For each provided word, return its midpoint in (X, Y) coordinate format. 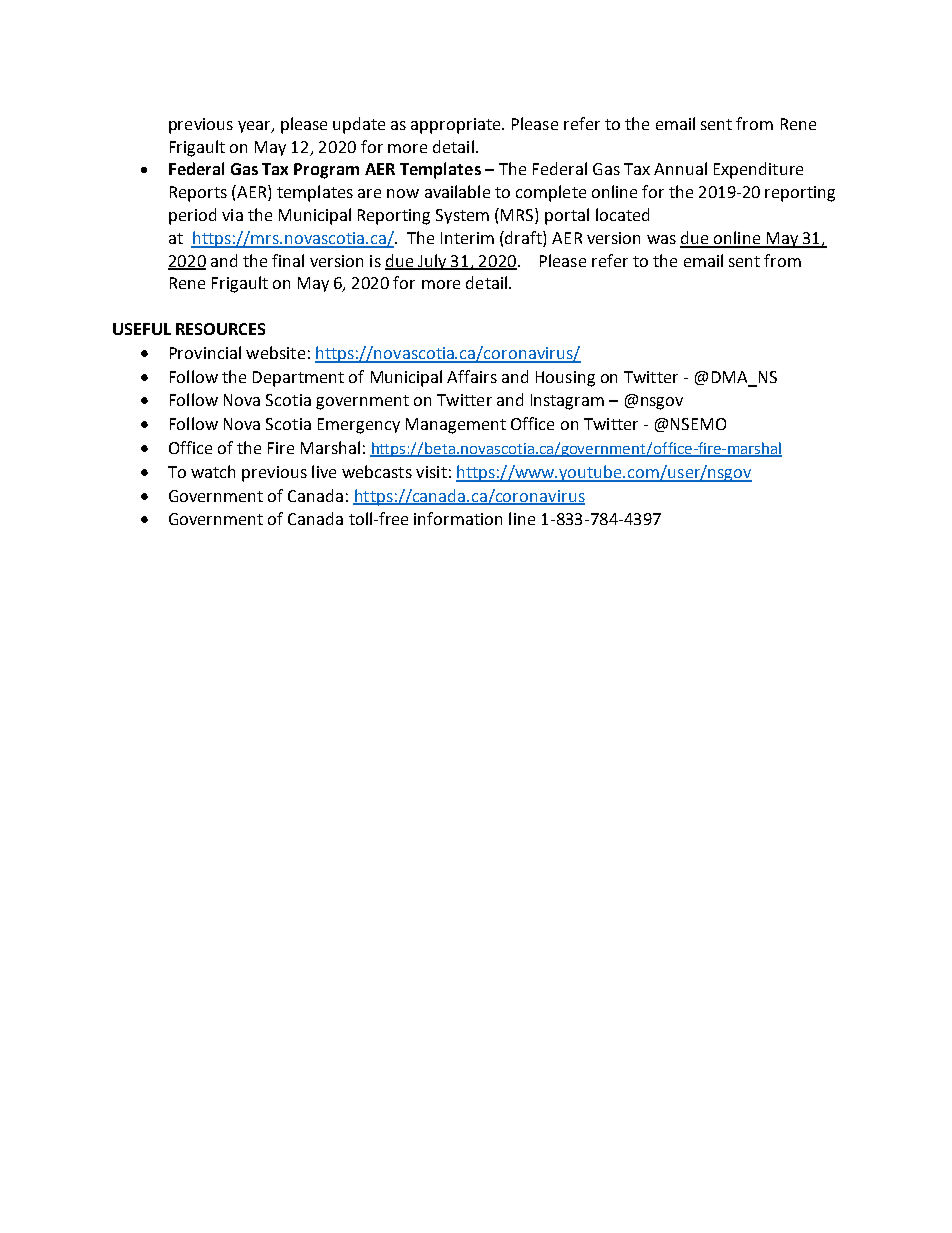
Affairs (472, 376)
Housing (565, 379)
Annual (680, 168)
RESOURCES (220, 329)
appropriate (457, 126)
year (255, 127)
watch (213, 471)
